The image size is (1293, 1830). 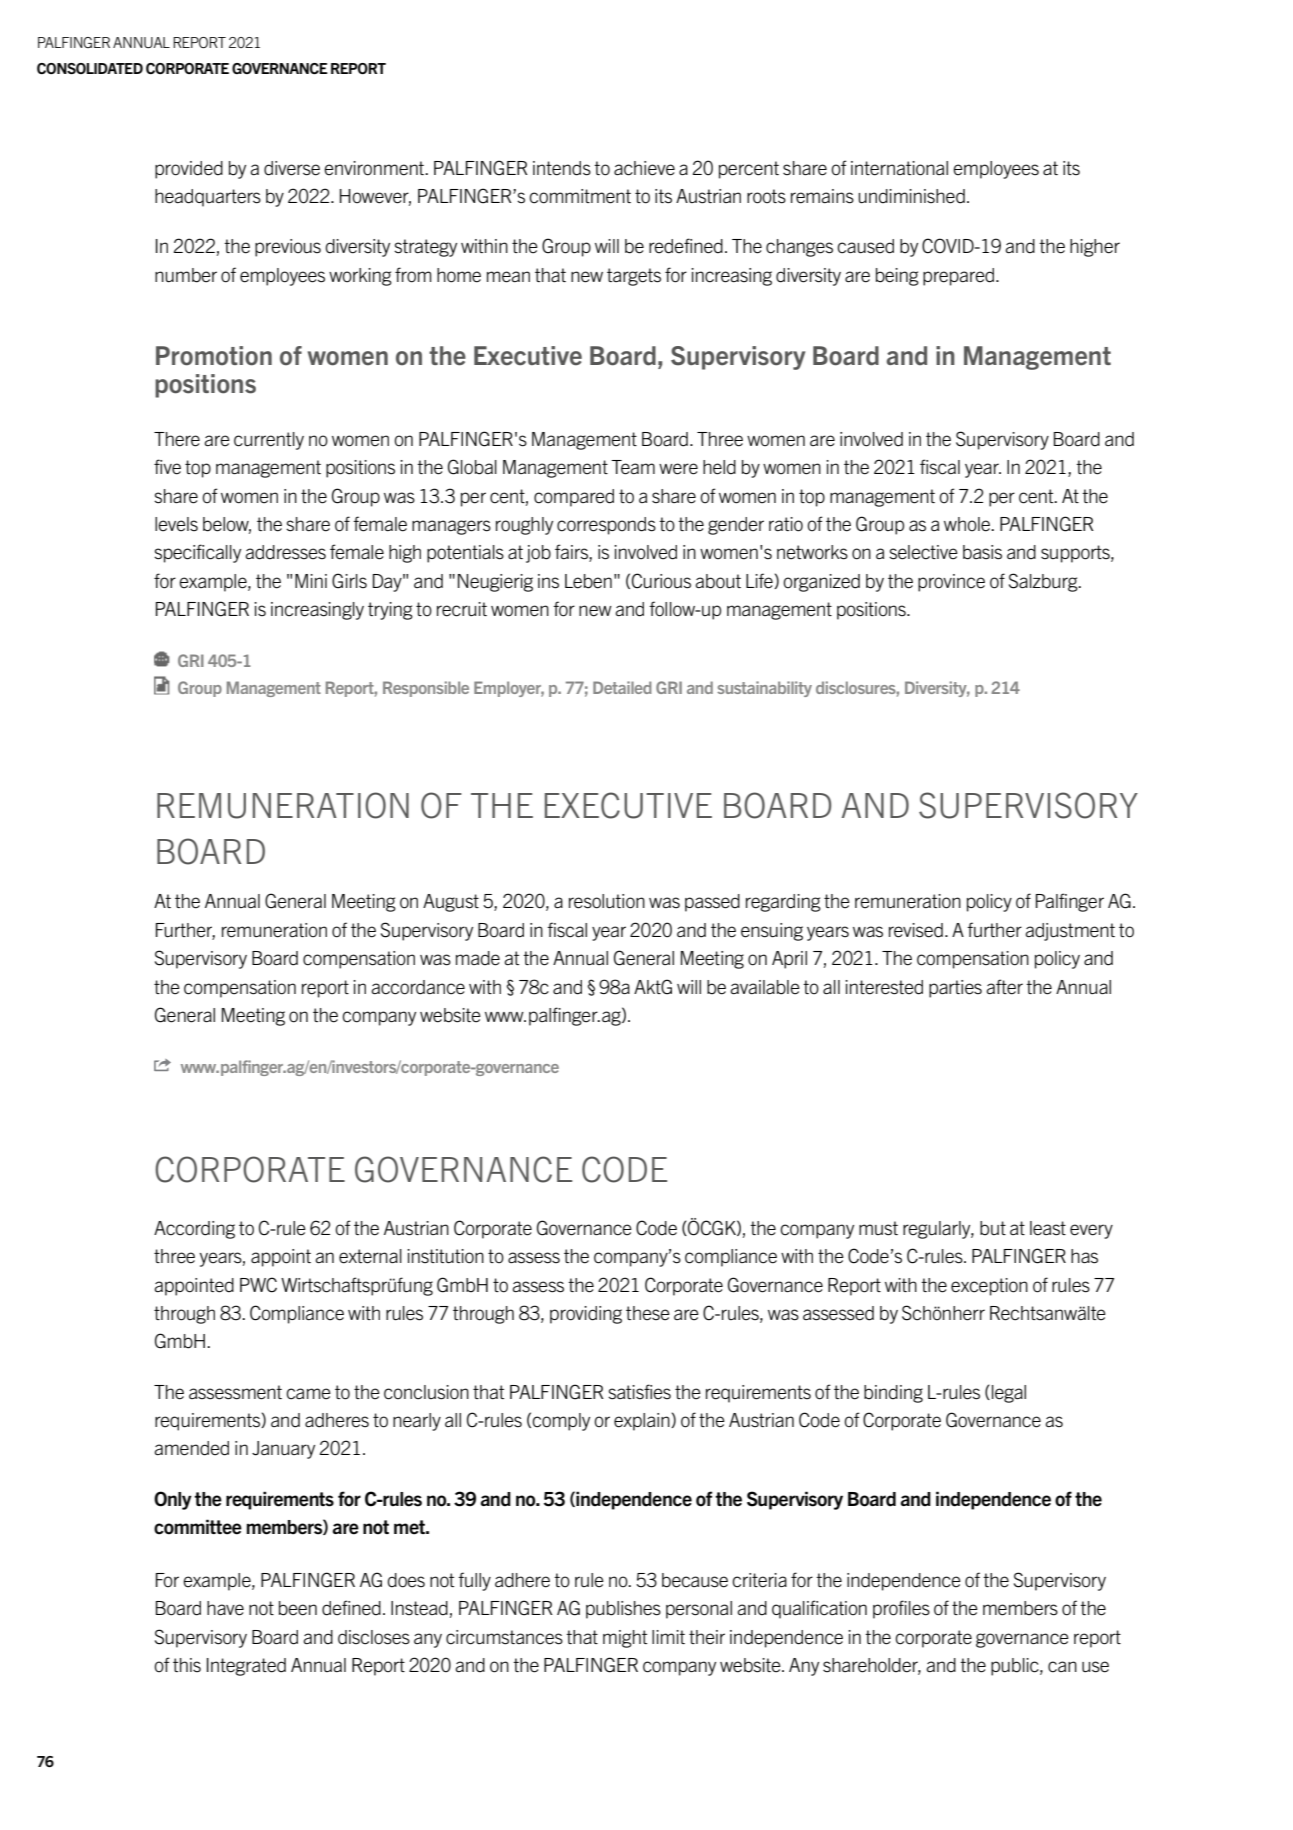 I want to click on revised, so click(x=916, y=930).
